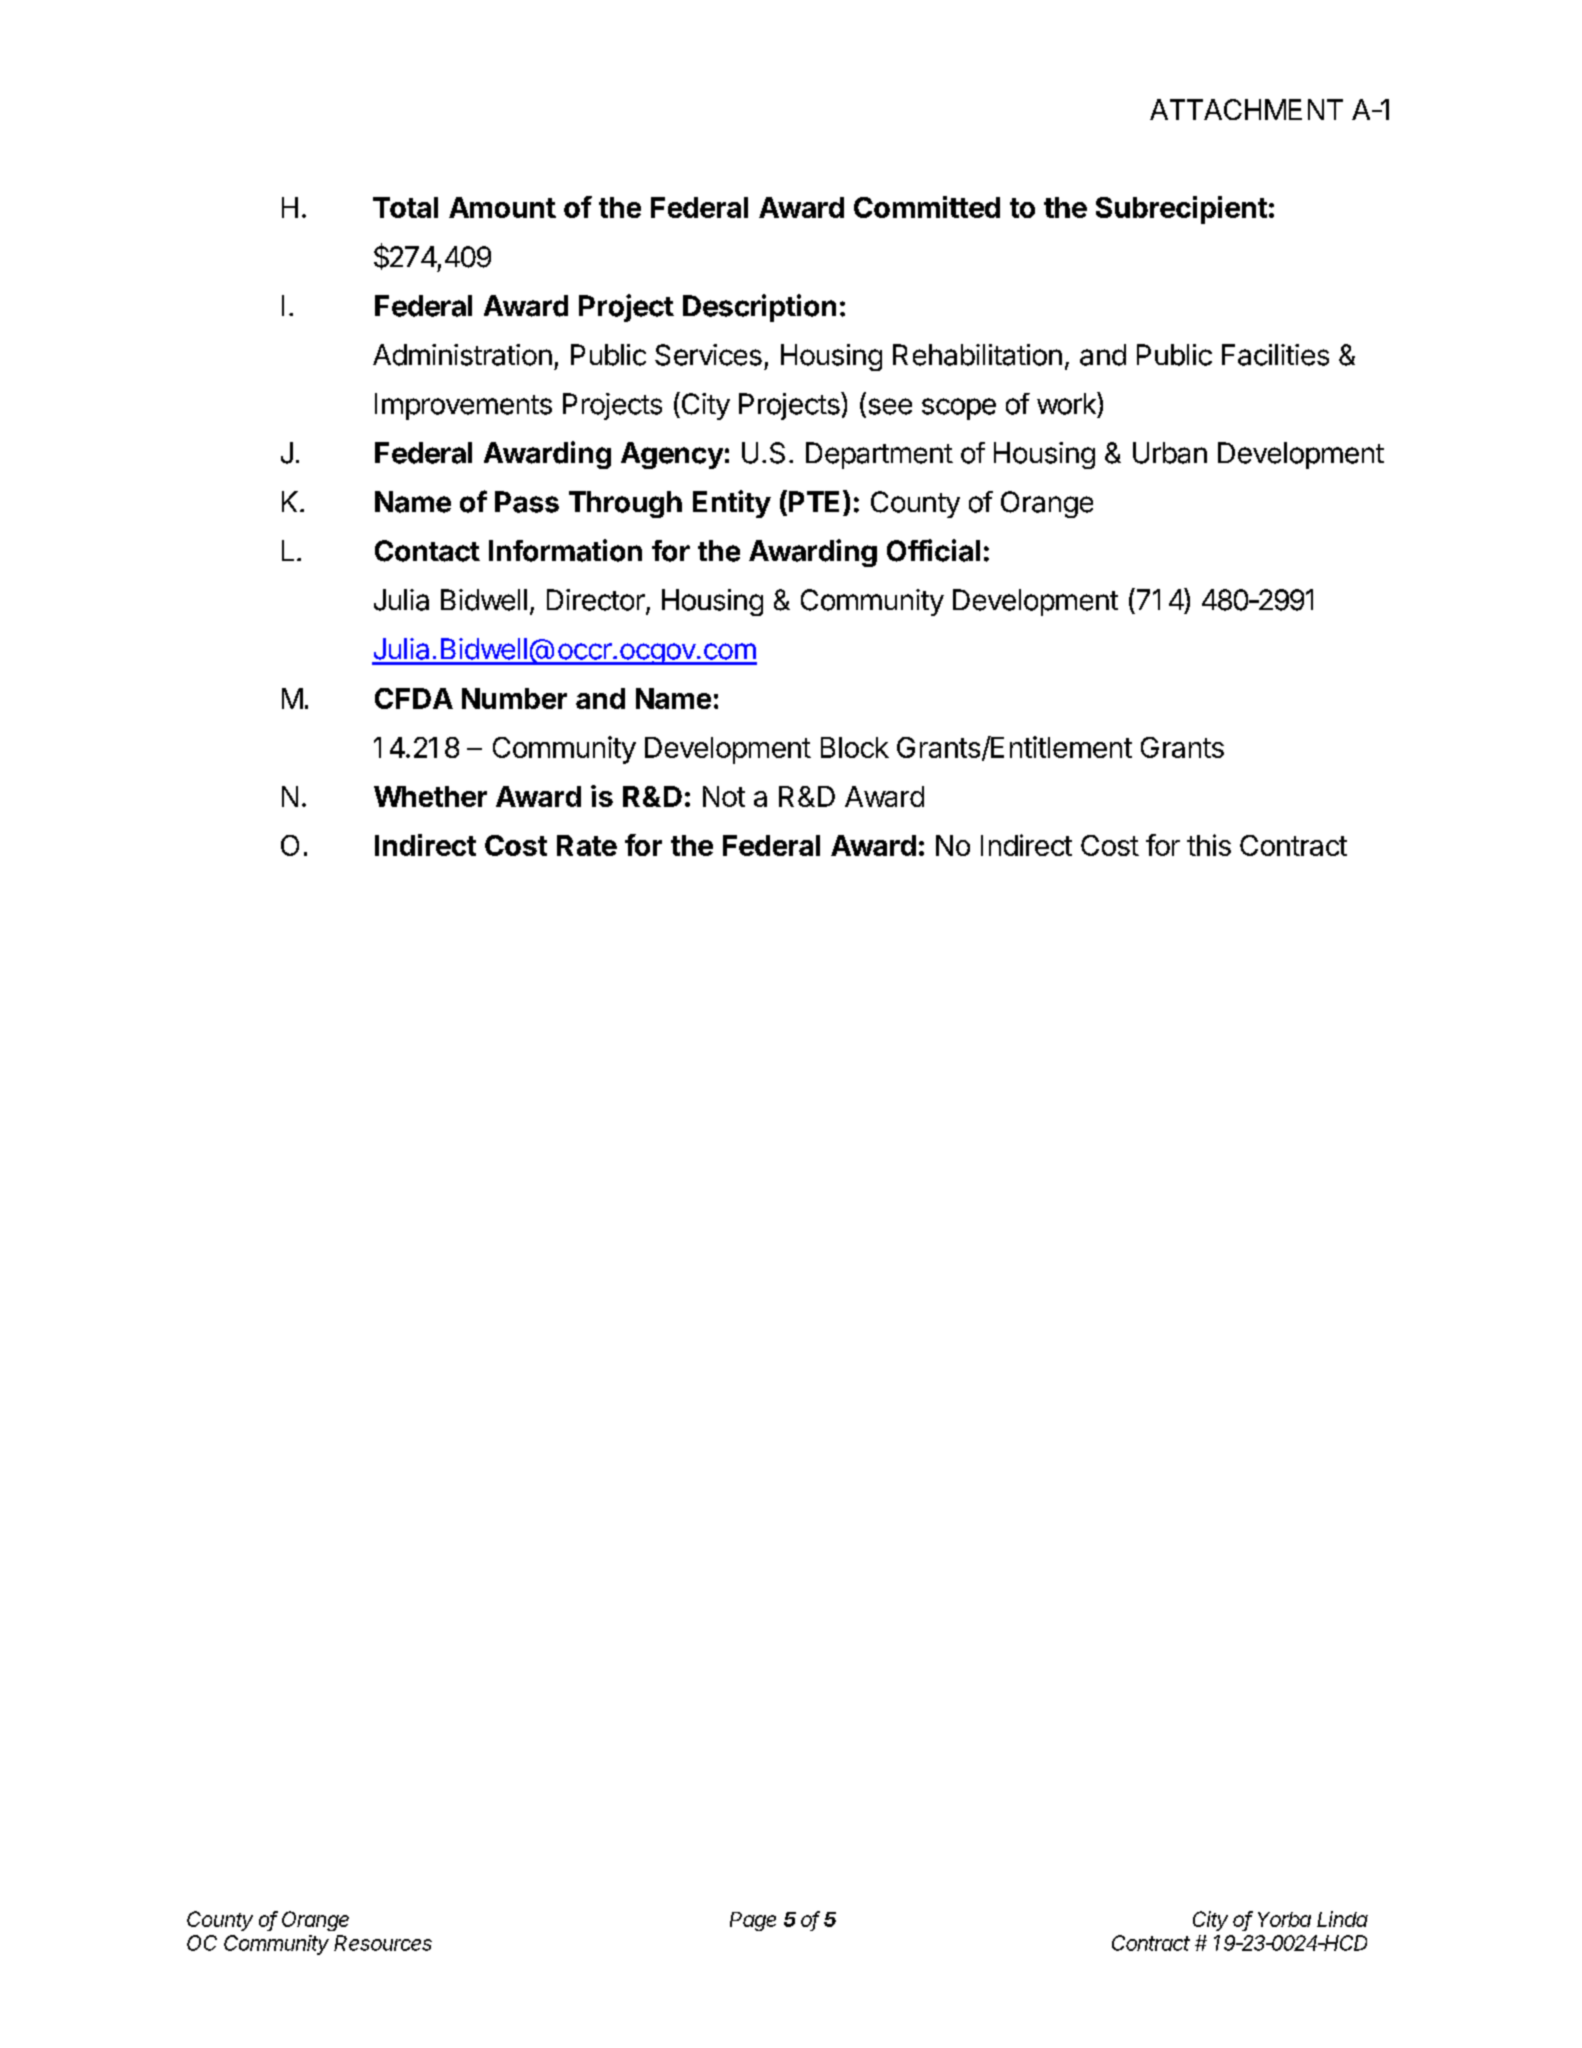  Describe the element at coordinates (1209, 845) in the document. I see `this` at that location.
